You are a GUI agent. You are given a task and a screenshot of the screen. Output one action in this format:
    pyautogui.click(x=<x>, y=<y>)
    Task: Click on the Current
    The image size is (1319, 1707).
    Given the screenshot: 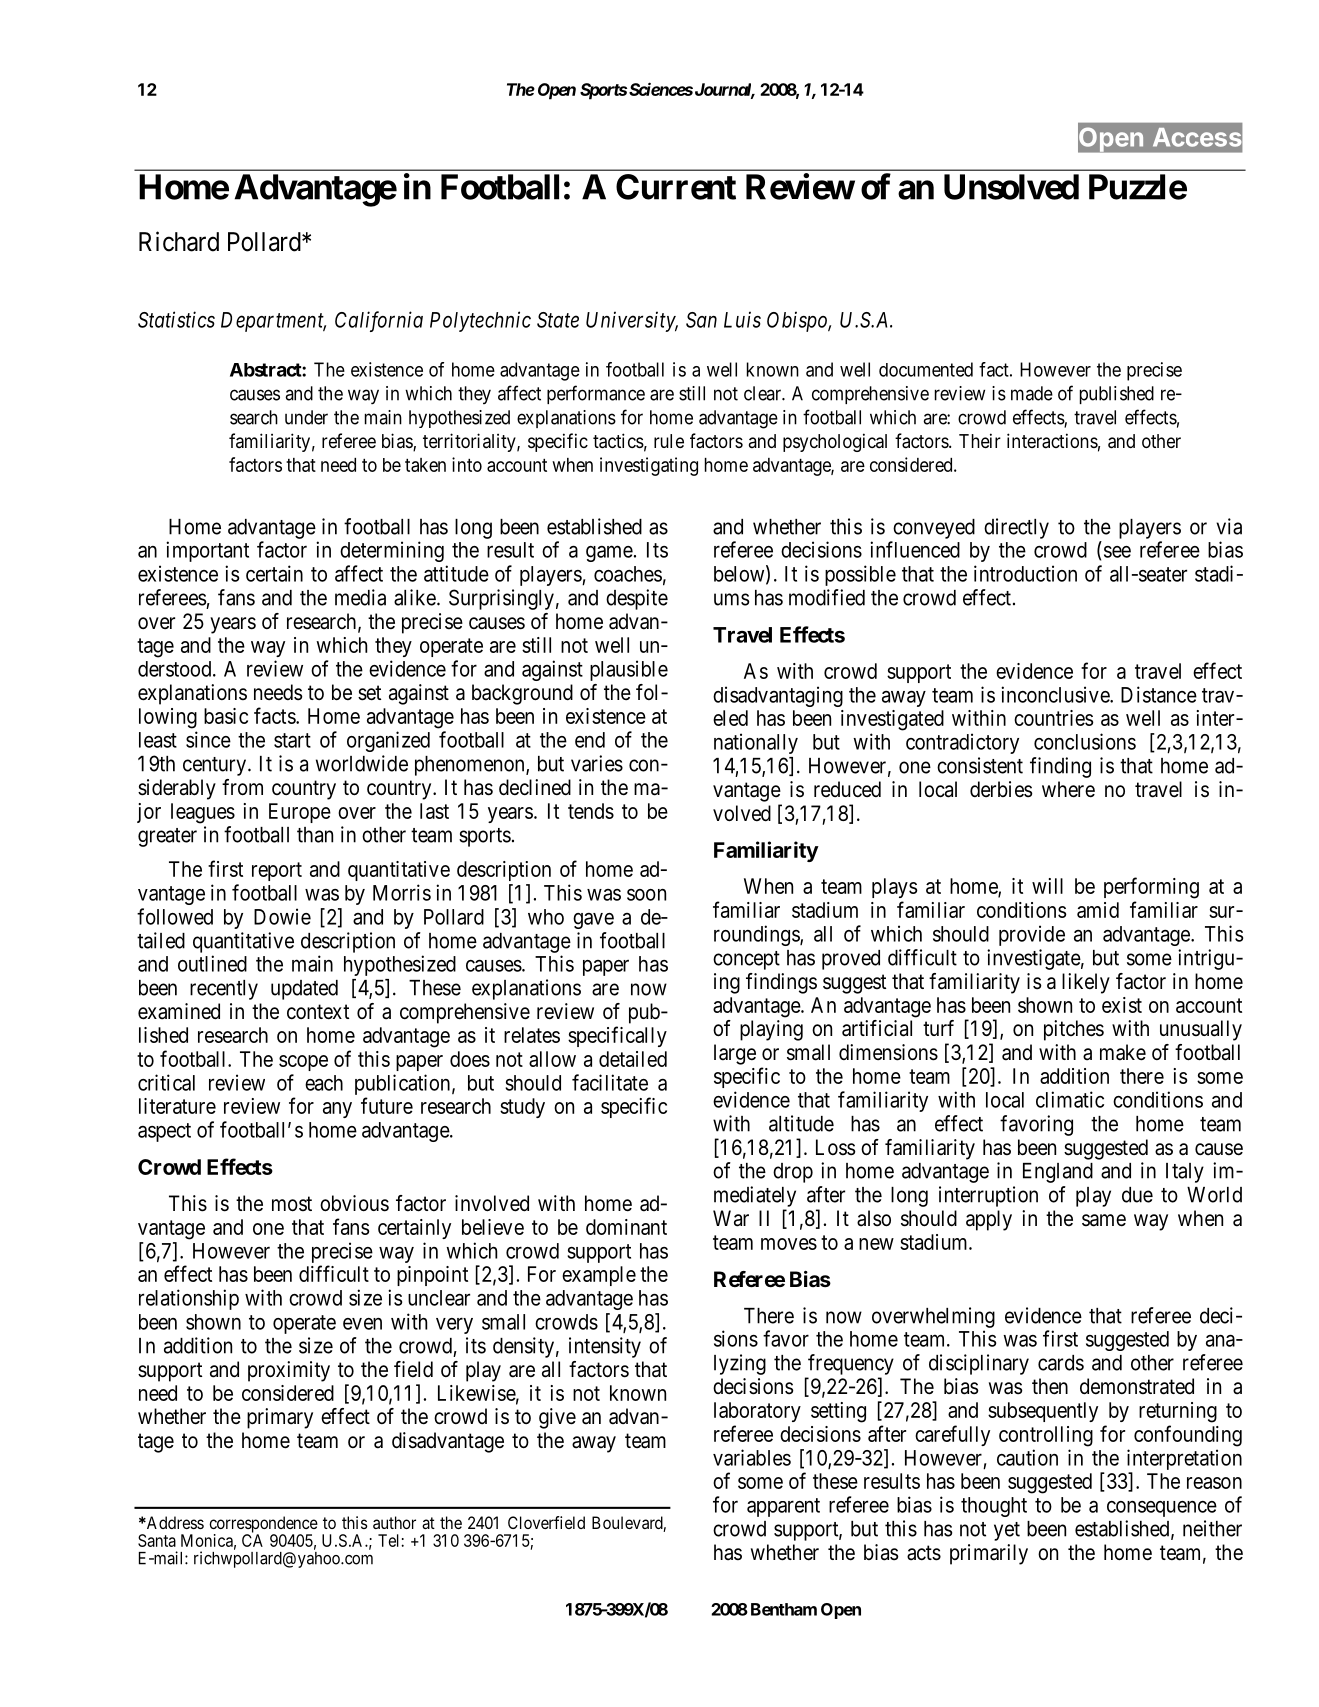 What is the action you would take?
    pyautogui.click(x=676, y=187)
